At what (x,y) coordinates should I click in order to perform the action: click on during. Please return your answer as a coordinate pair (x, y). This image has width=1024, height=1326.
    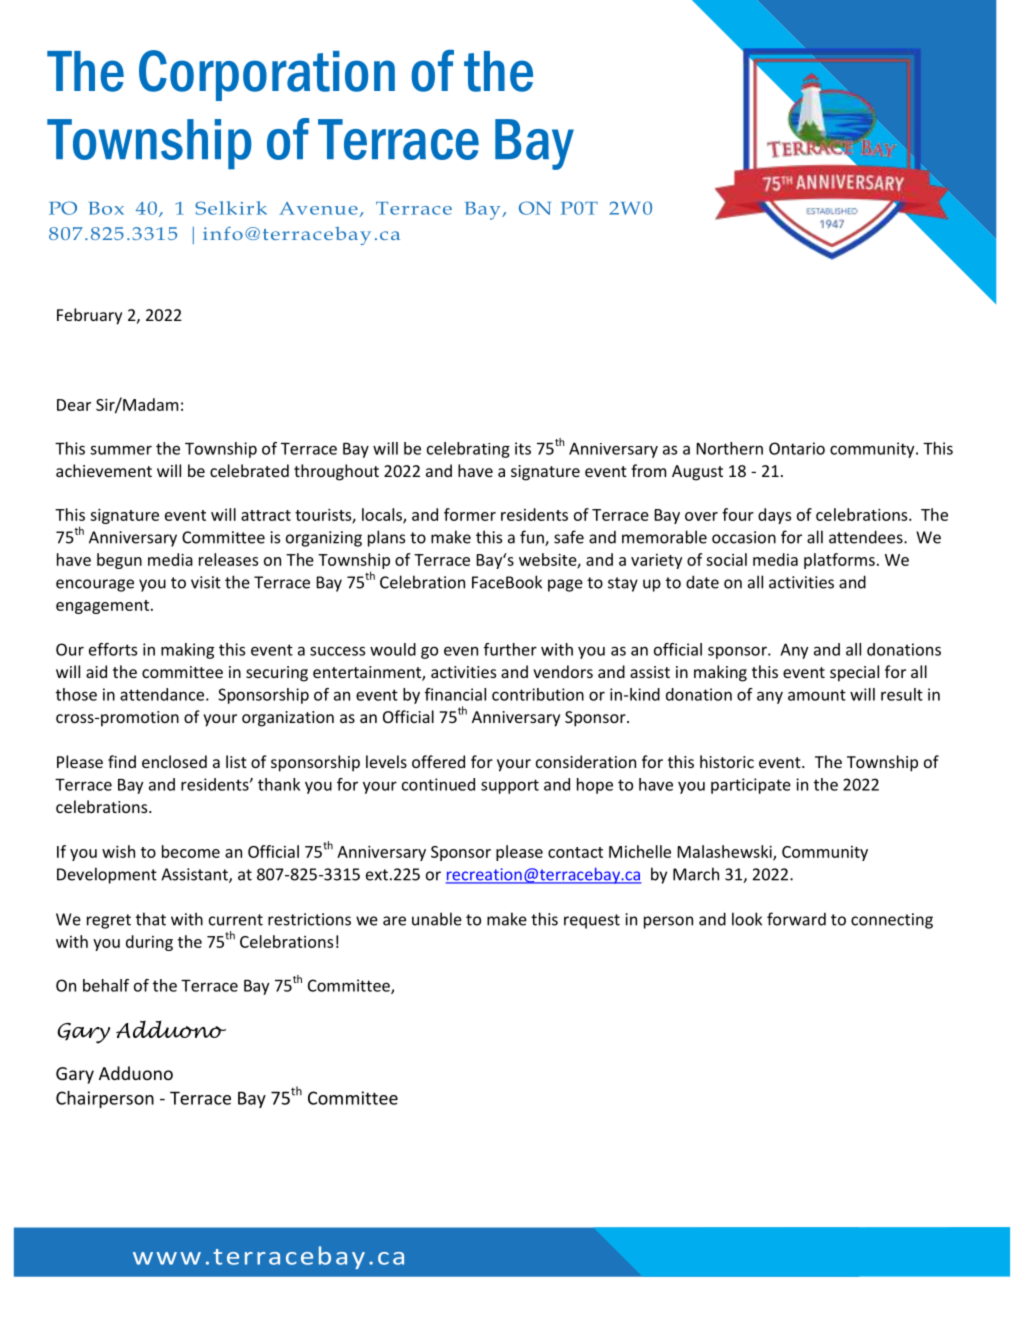
    Looking at the image, I should click on (149, 943).
